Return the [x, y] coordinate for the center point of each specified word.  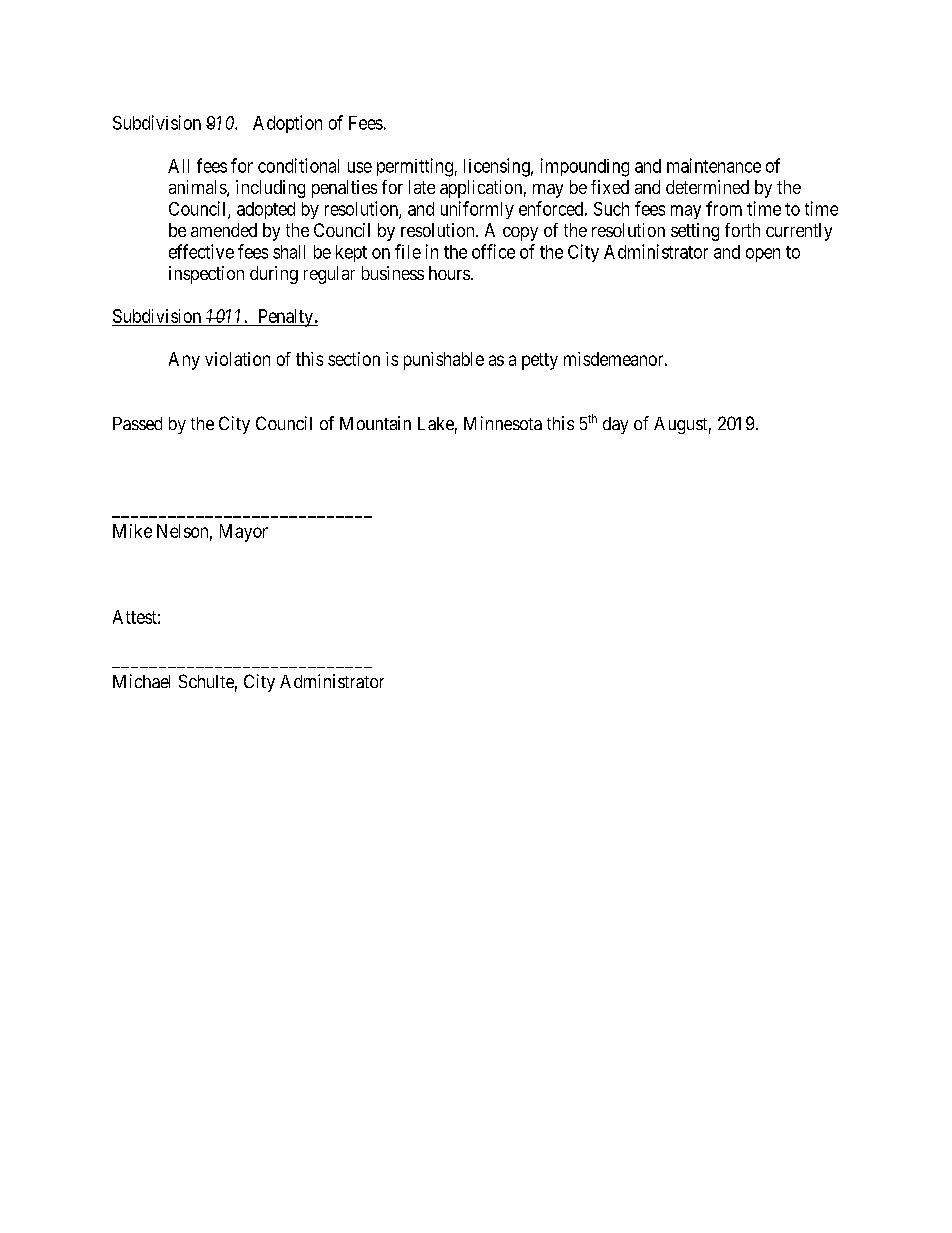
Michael [141, 681]
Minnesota [503, 423]
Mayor [244, 533]
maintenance [714, 165]
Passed [137, 423]
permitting [415, 167]
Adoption [287, 124]
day [615, 425]
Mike [132, 531]
